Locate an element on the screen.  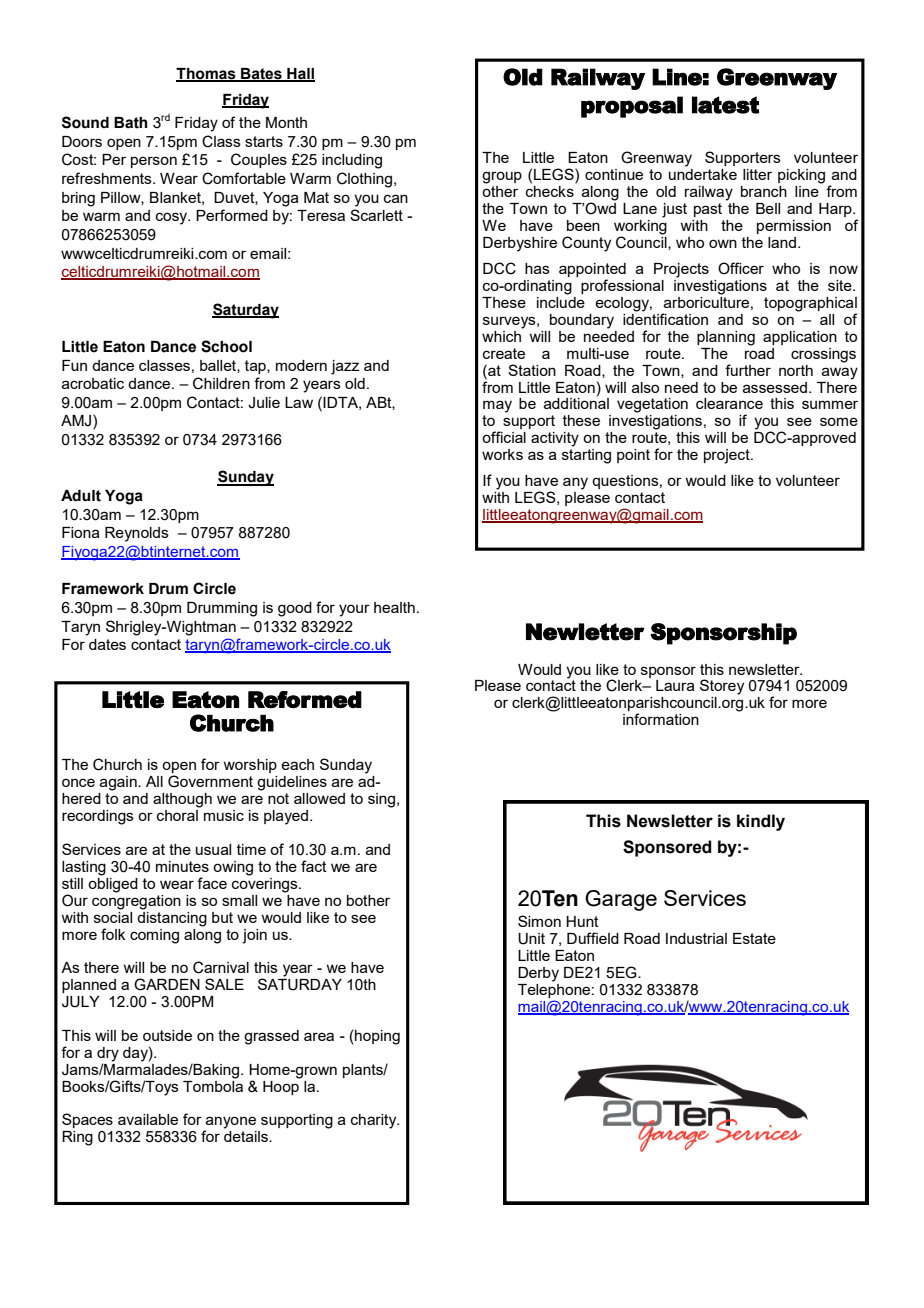
minutes is located at coordinates (182, 866).
